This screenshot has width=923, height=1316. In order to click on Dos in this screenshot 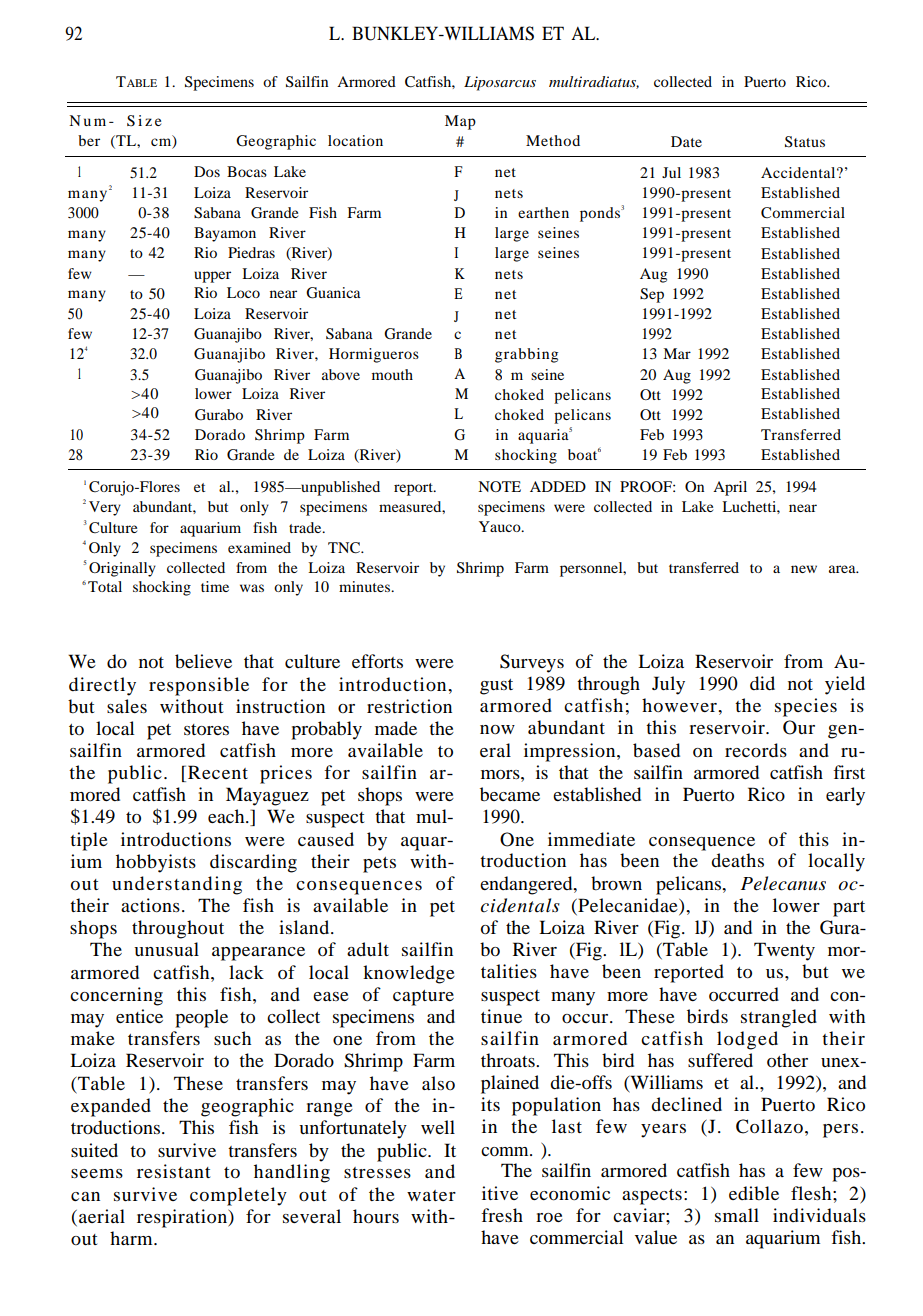, I will do `click(207, 171)`.
